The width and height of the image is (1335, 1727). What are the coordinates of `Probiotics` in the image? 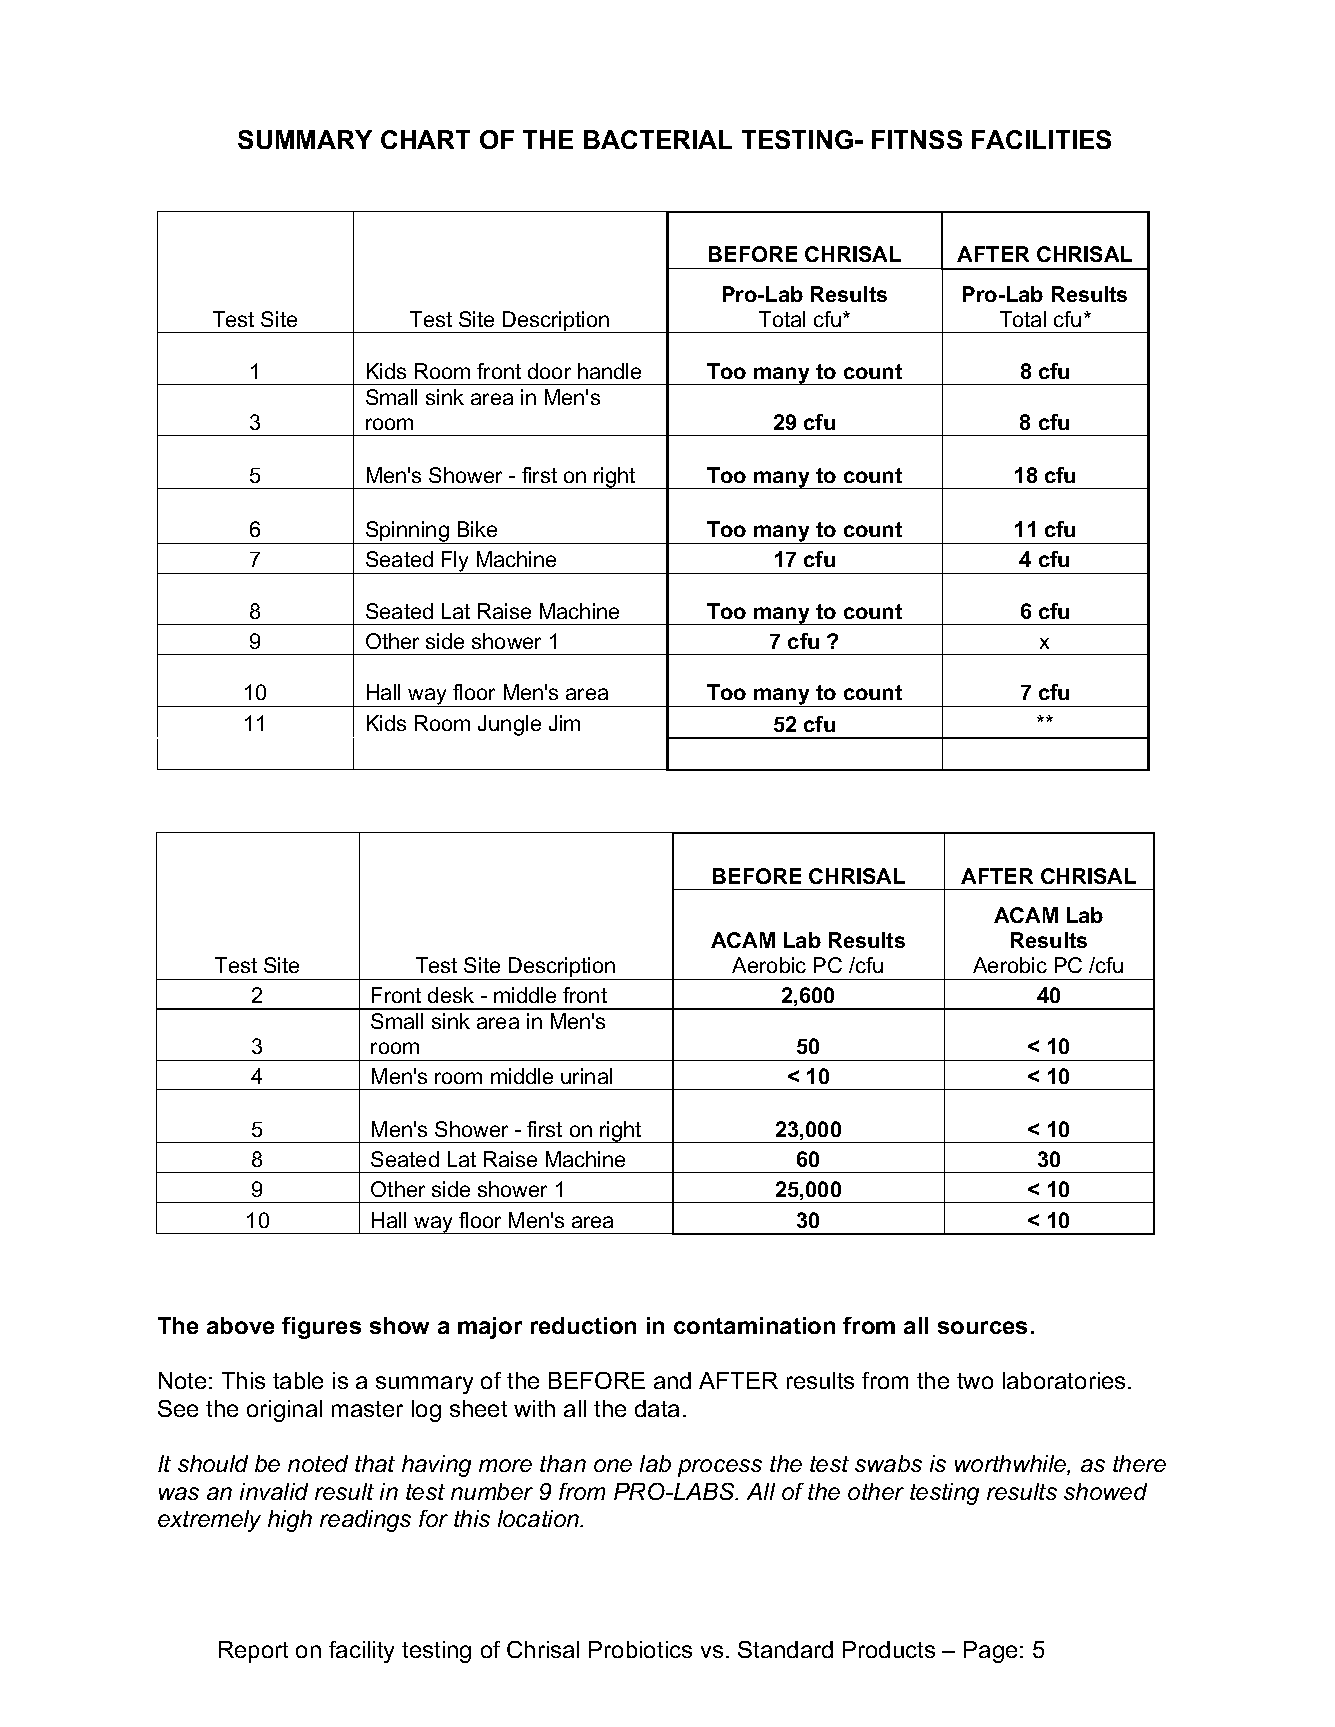 It's located at (640, 1649).
